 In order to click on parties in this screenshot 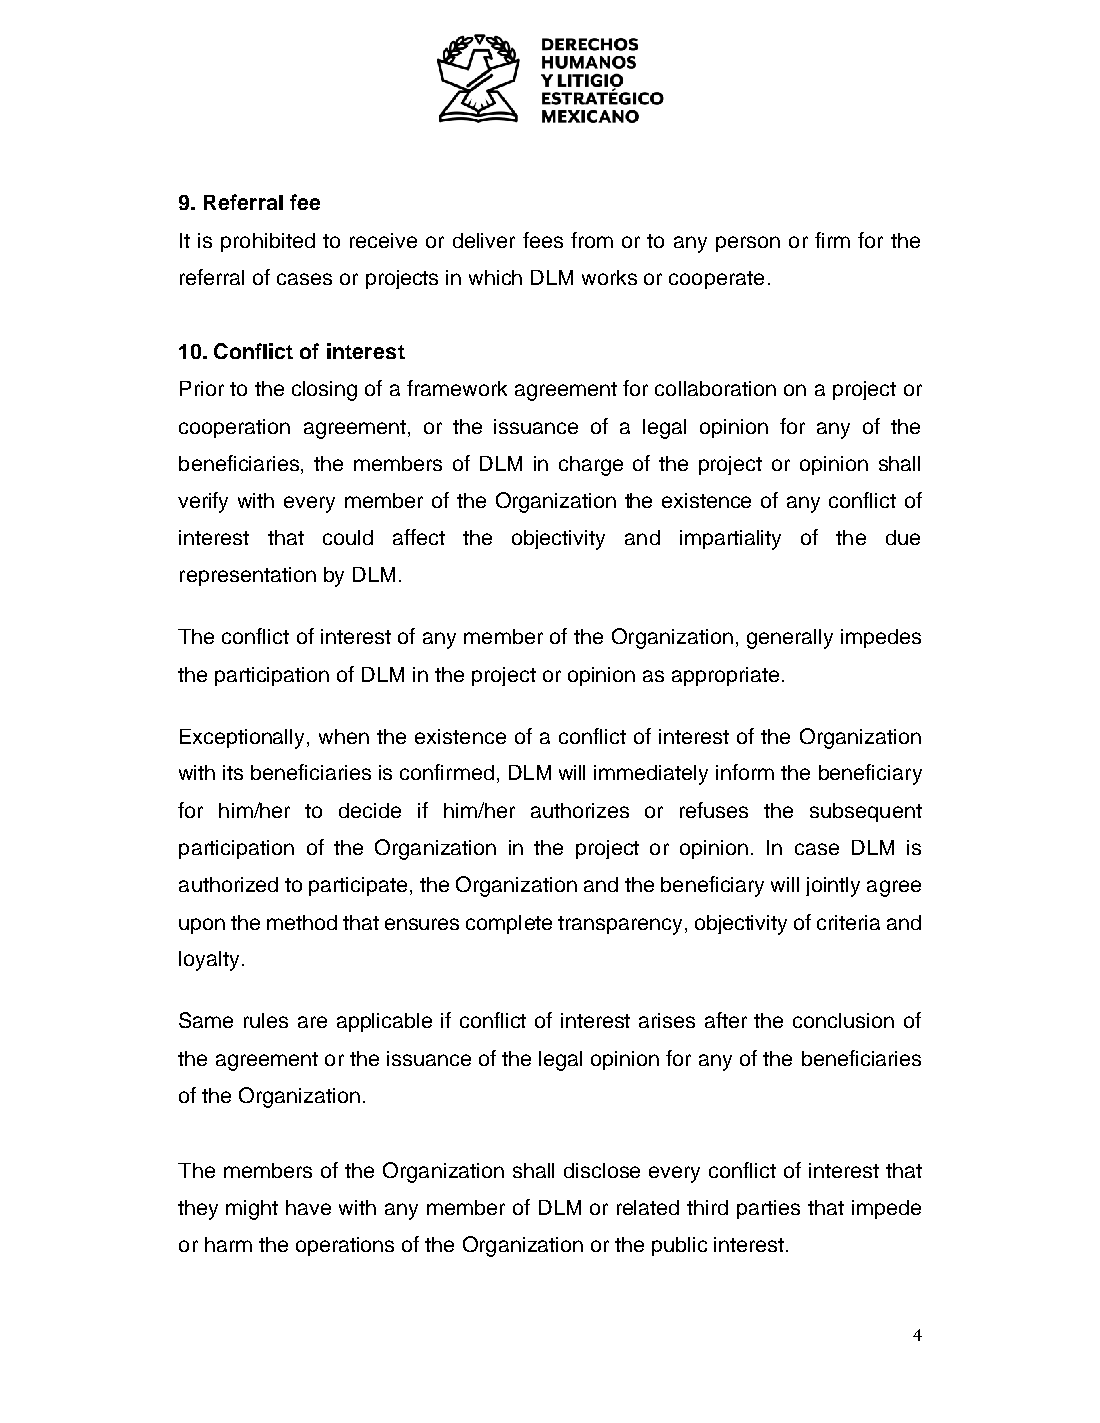, I will do `click(768, 1209)`.
